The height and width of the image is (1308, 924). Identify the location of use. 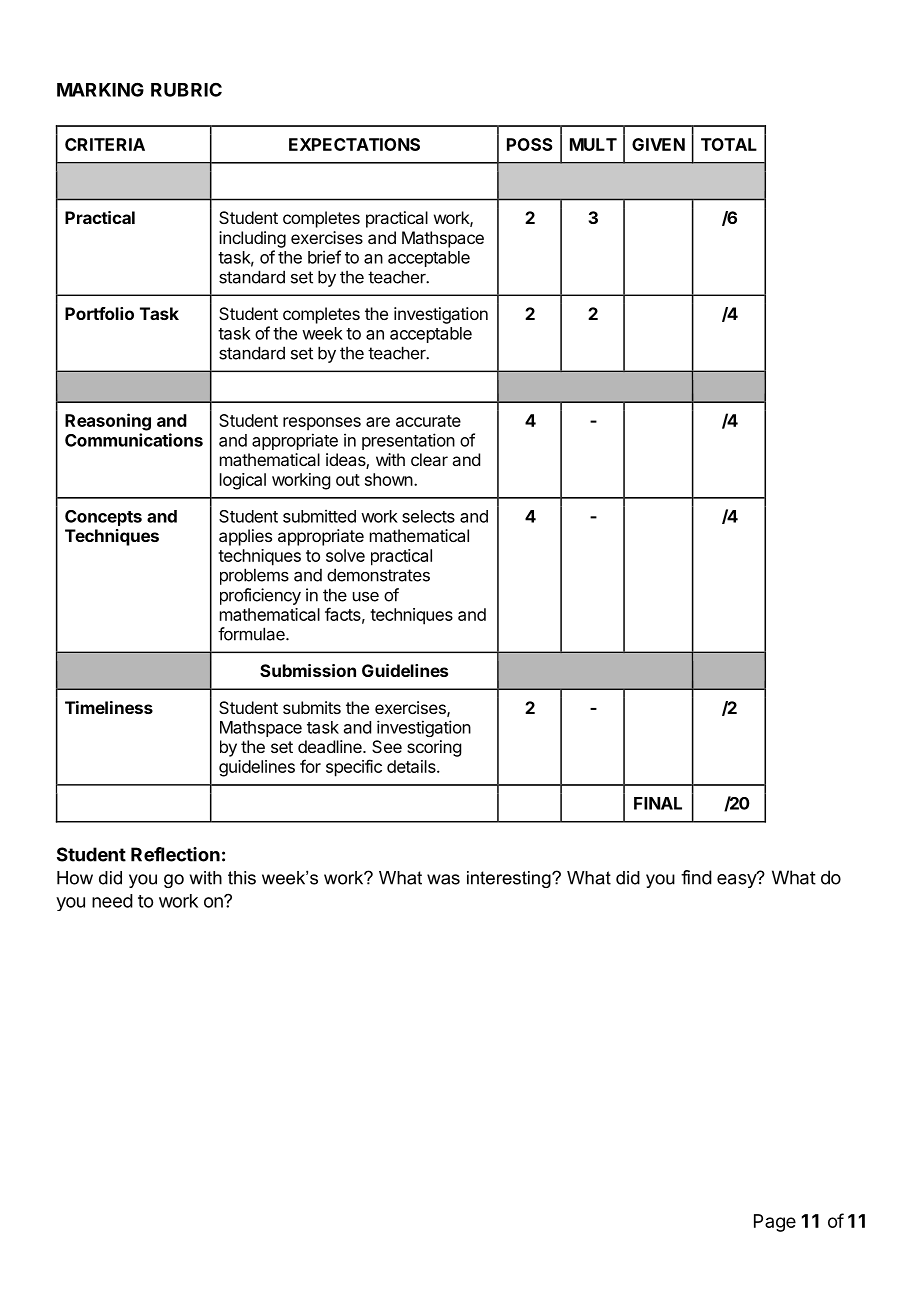
(366, 596).
